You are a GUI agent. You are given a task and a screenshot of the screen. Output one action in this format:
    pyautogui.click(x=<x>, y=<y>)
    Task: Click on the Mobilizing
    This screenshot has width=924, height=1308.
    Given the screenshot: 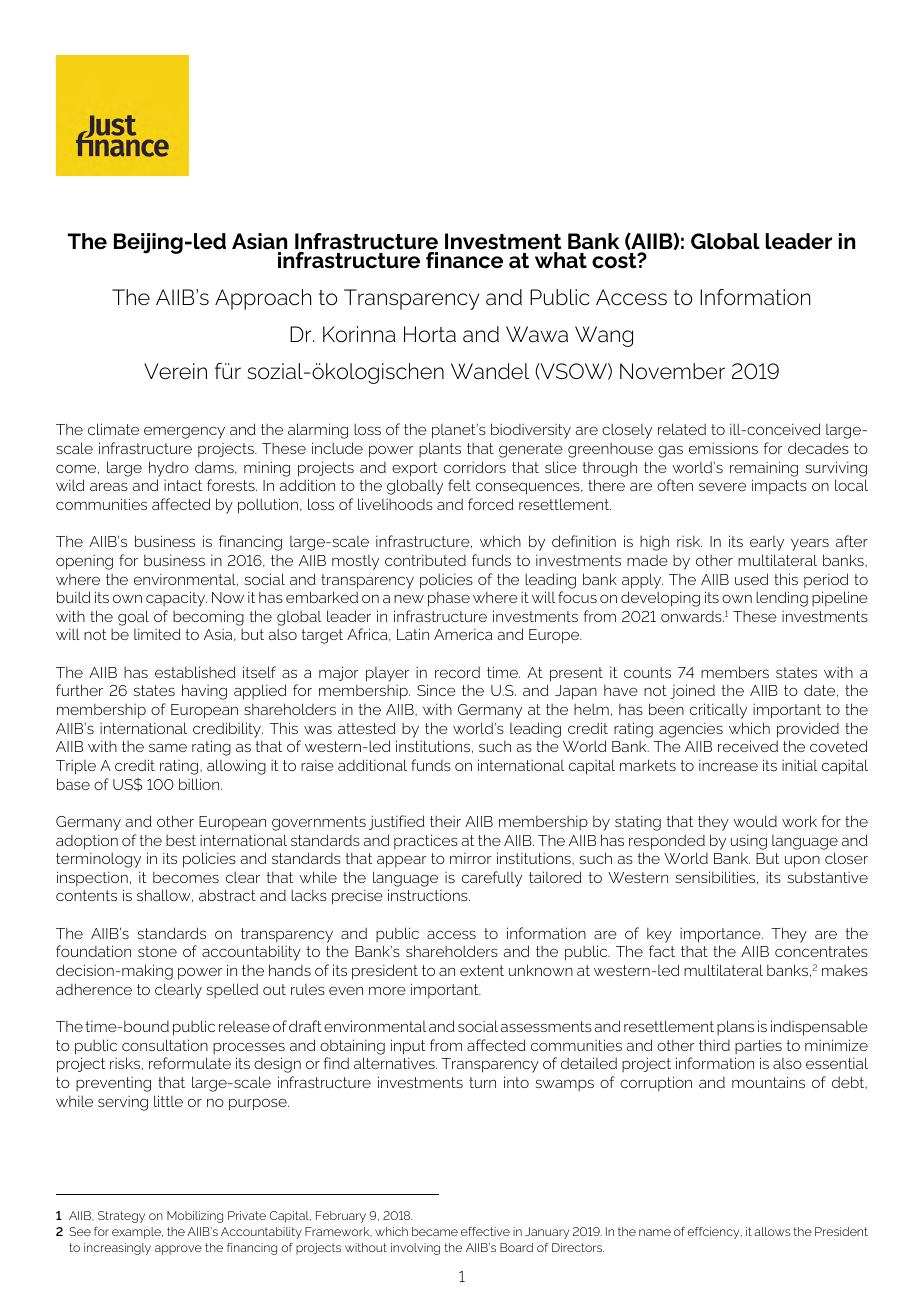 What is the action you would take?
    pyautogui.click(x=195, y=1217)
